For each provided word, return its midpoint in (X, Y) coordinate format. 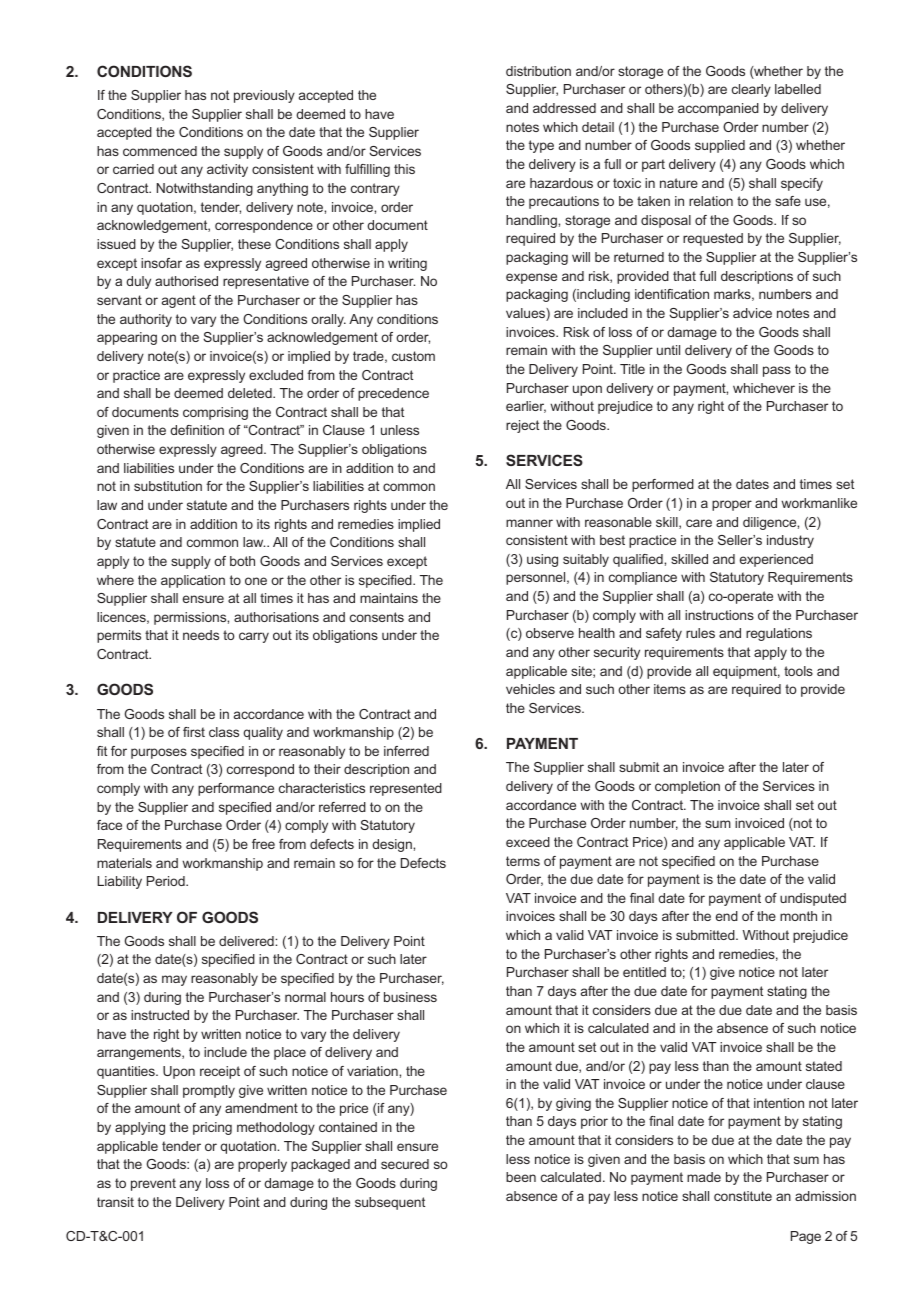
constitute (743, 1196)
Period (167, 881)
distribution (538, 71)
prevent (153, 1184)
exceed (528, 842)
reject (522, 426)
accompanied (718, 109)
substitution (168, 486)
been (521, 1177)
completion (687, 787)
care (699, 523)
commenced (160, 151)
